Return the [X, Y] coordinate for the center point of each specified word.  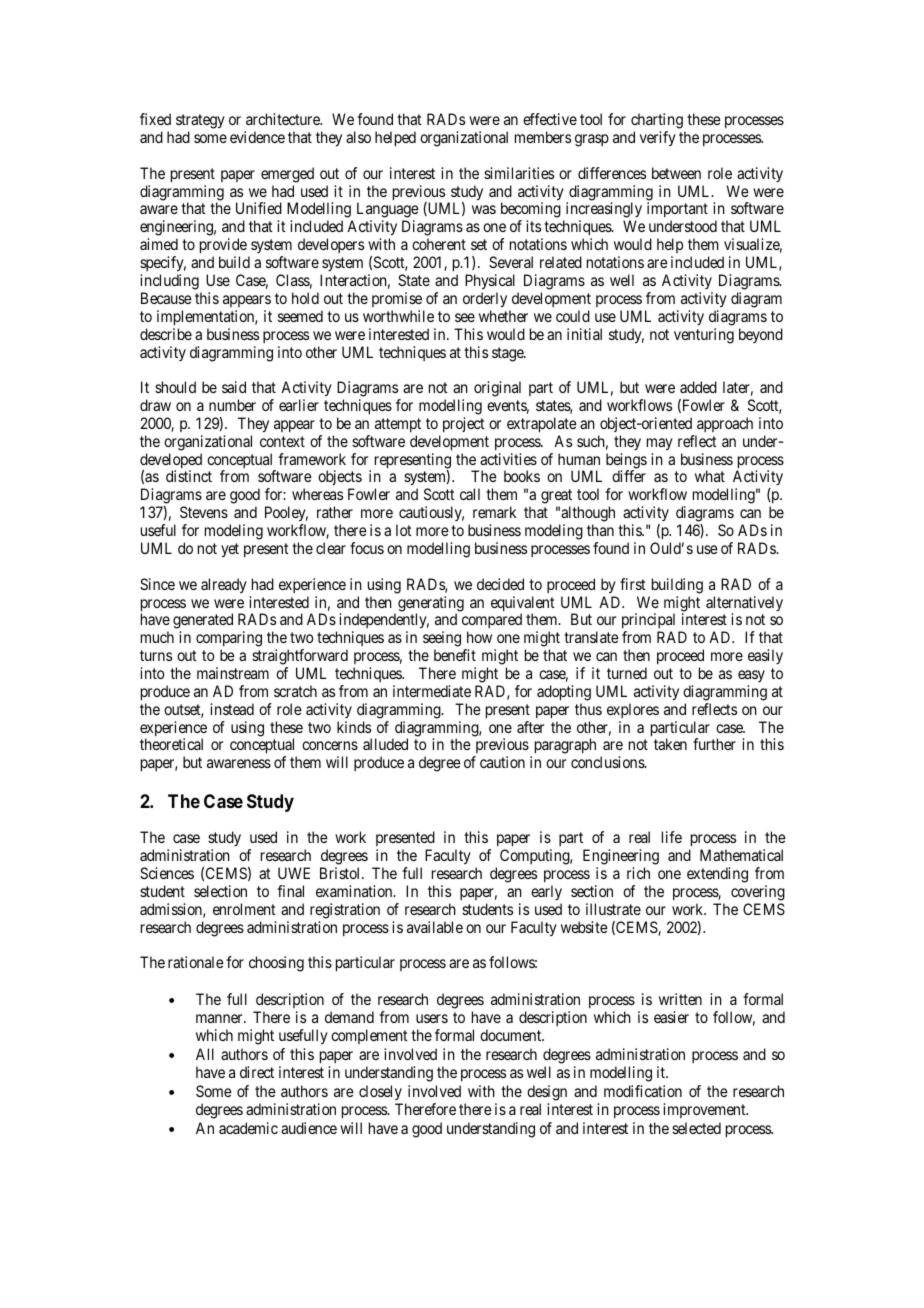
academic [248, 1128]
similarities [519, 173]
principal [650, 622]
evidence [257, 137]
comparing [229, 639]
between [676, 173]
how [479, 637]
